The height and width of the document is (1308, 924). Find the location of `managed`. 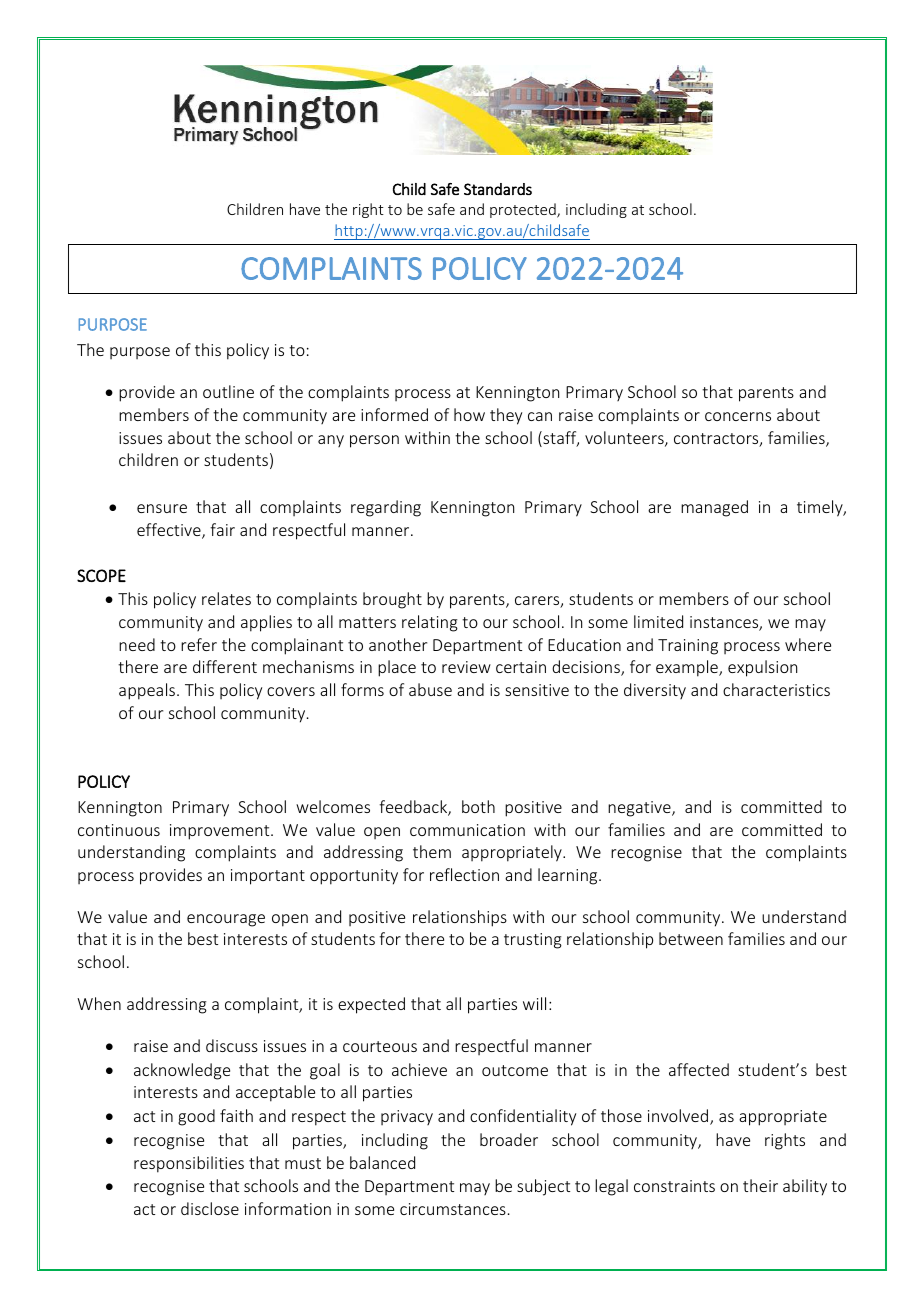

managed is located at coordinates (714, 508).
